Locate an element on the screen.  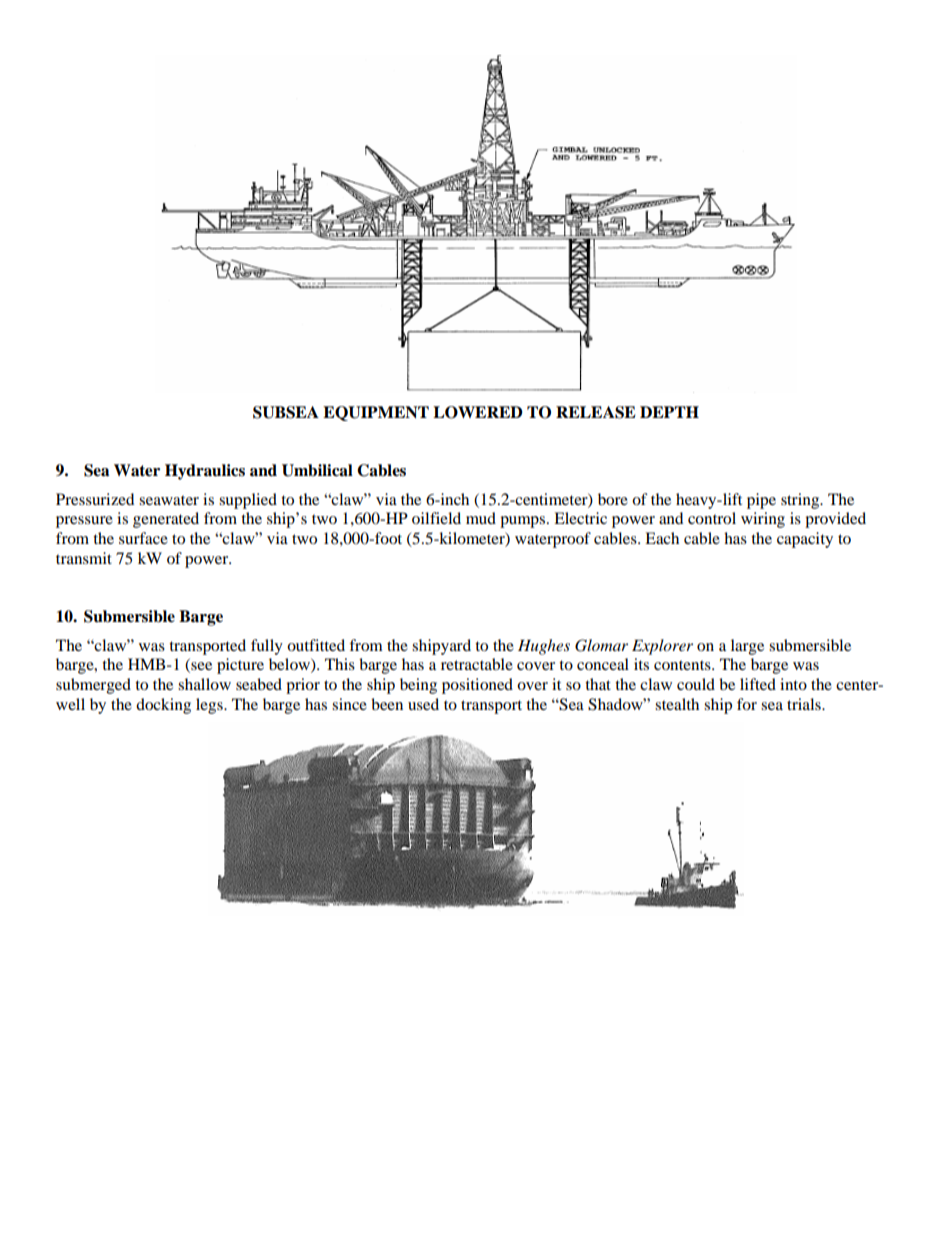
used is located at coordinates (423, 704).
